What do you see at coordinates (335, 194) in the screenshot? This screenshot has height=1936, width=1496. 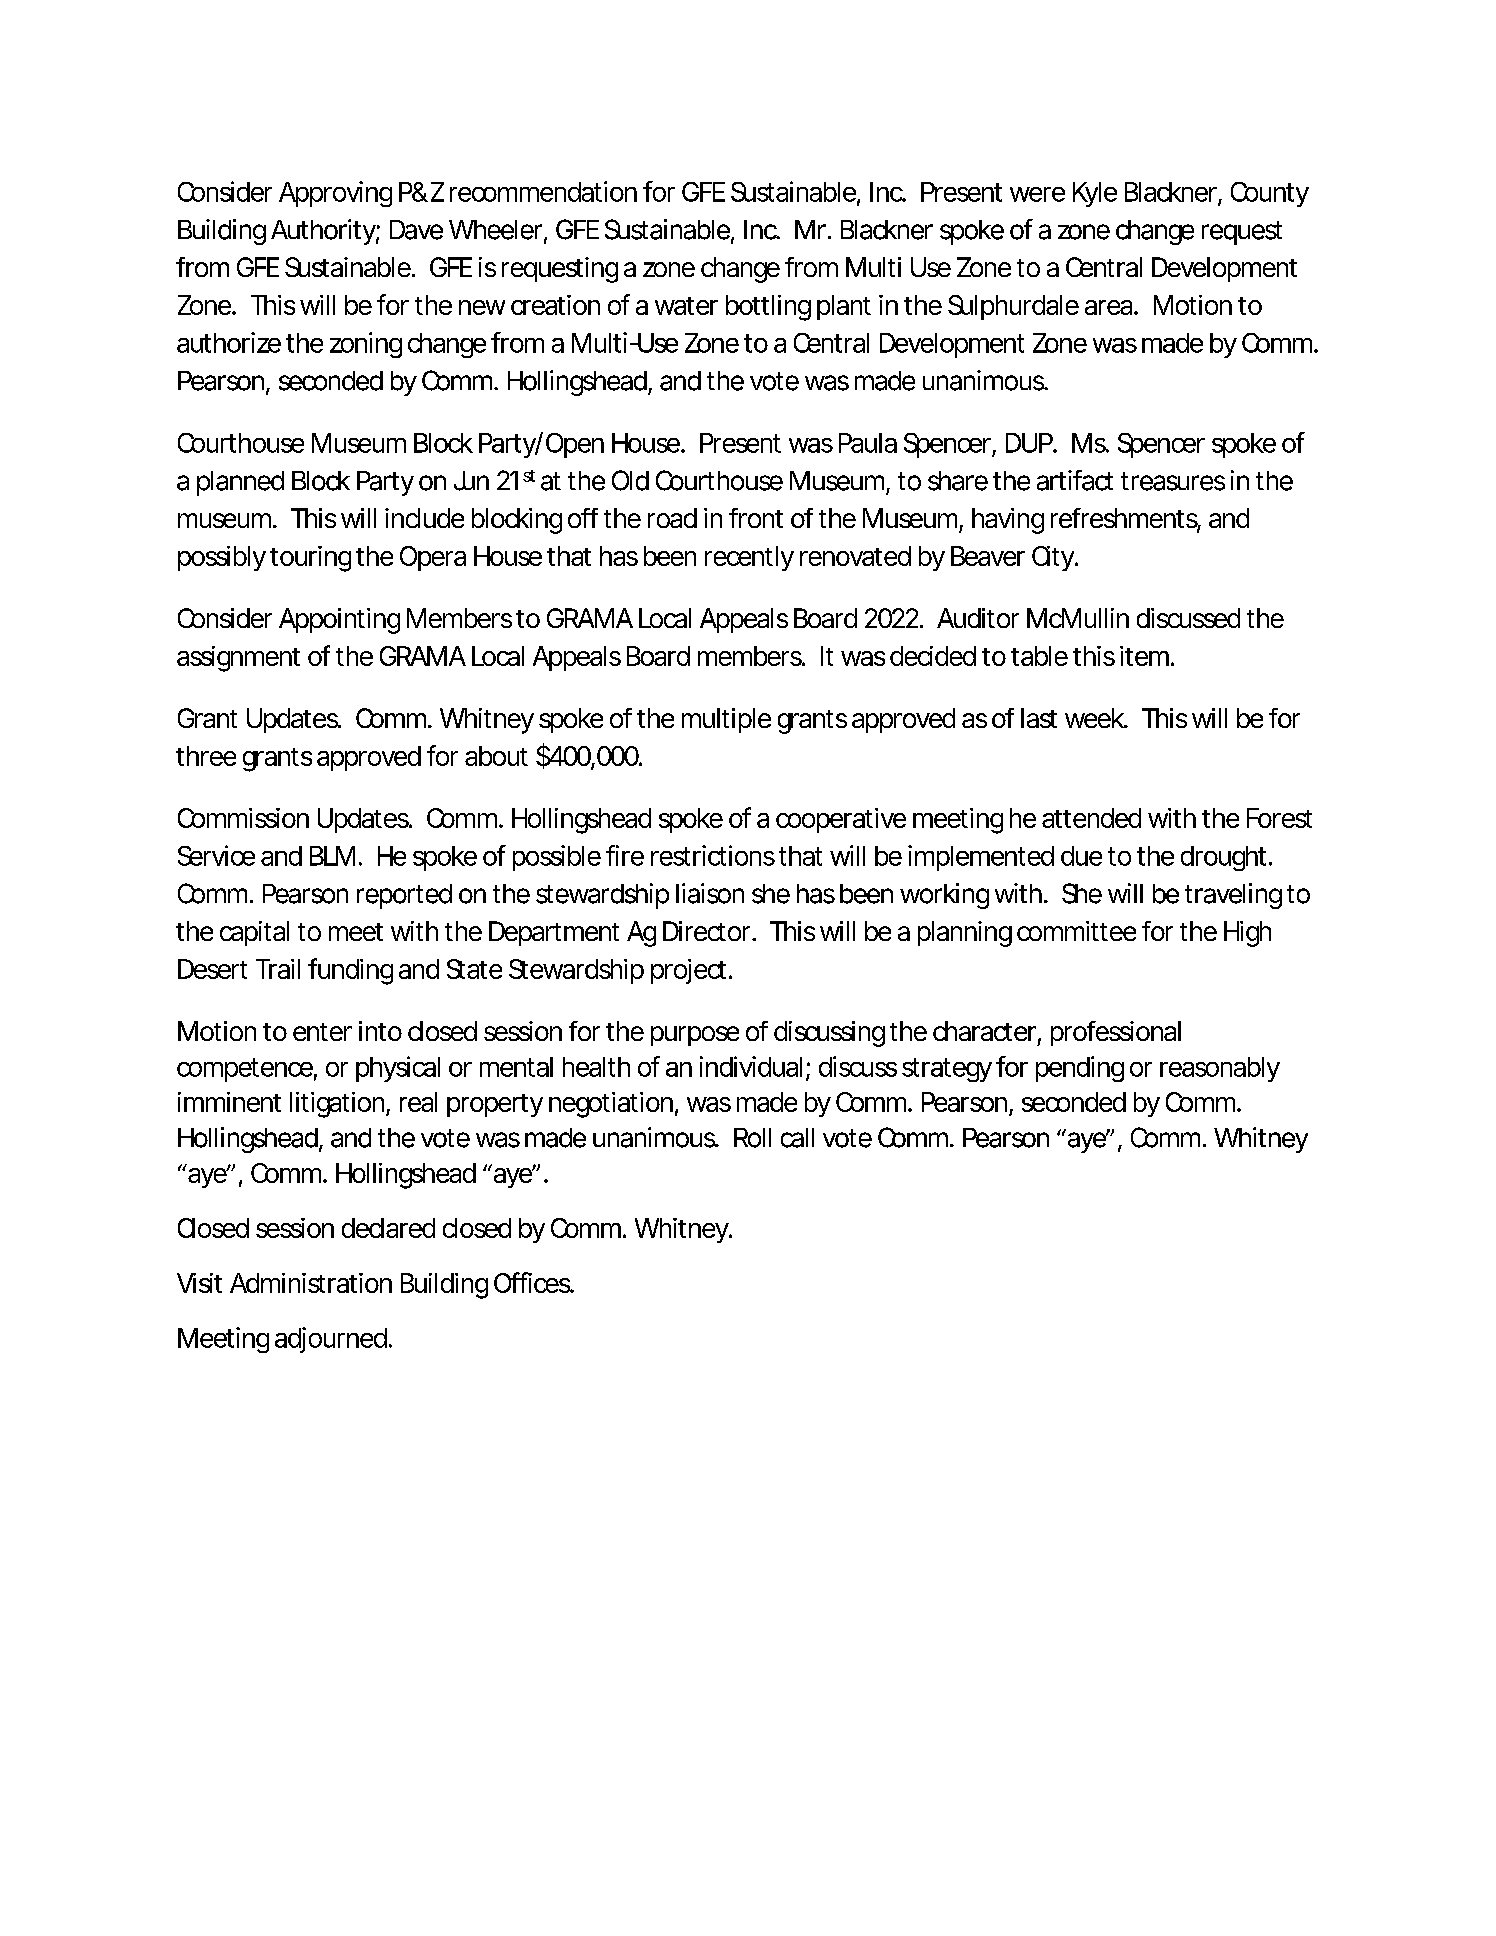 I see `Approving` at bounding box center [335, 194].
